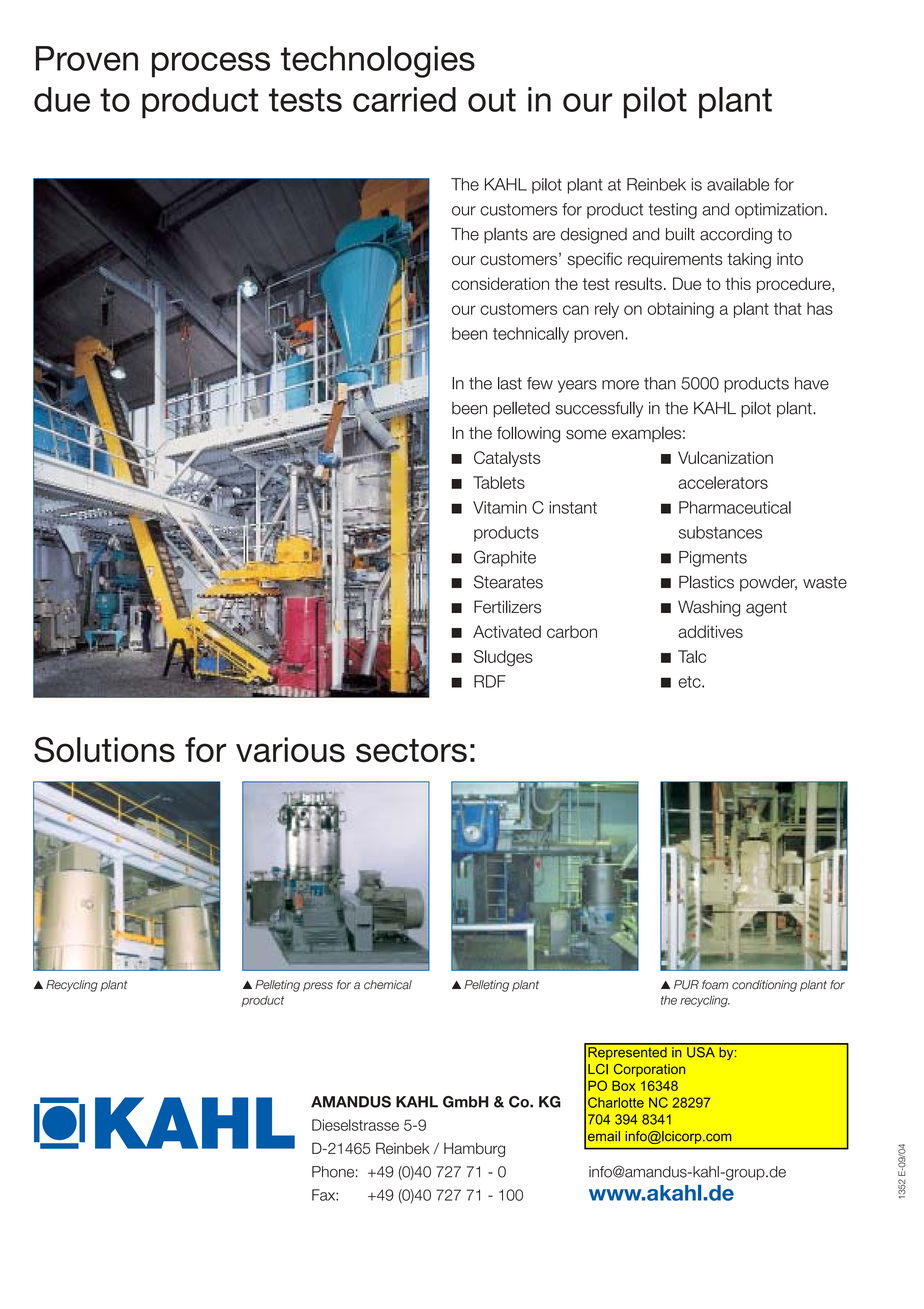 This image has height=1309, width=924. I want to click on press, so click(318, 987).
